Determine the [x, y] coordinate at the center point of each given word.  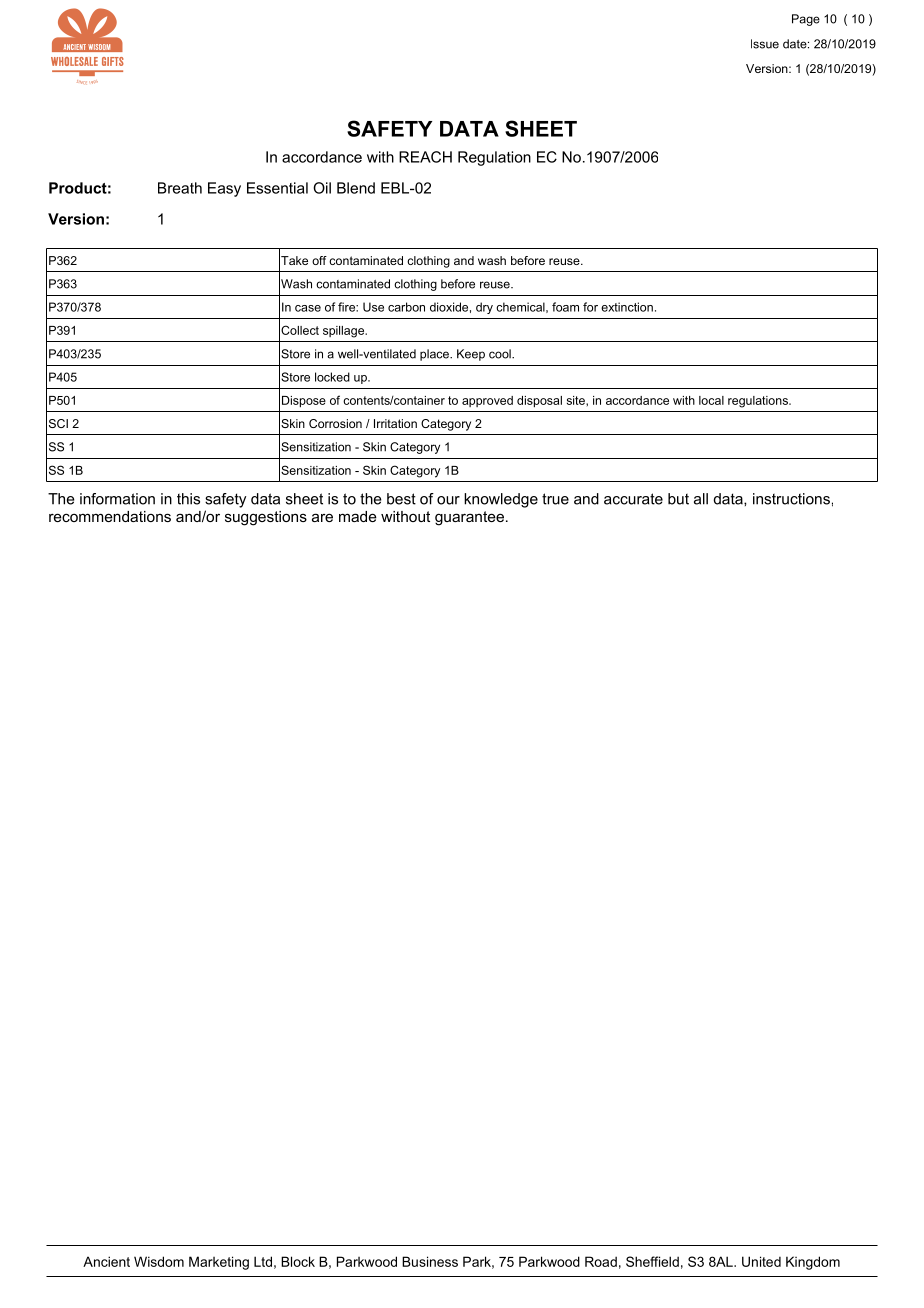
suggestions [266, 518]
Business [430, 1261]
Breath [180, 188]
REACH [425, 157]
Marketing [219, 1263]
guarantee [469, 518]
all [701, 499]
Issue [765, 44]
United [761, 1261]
